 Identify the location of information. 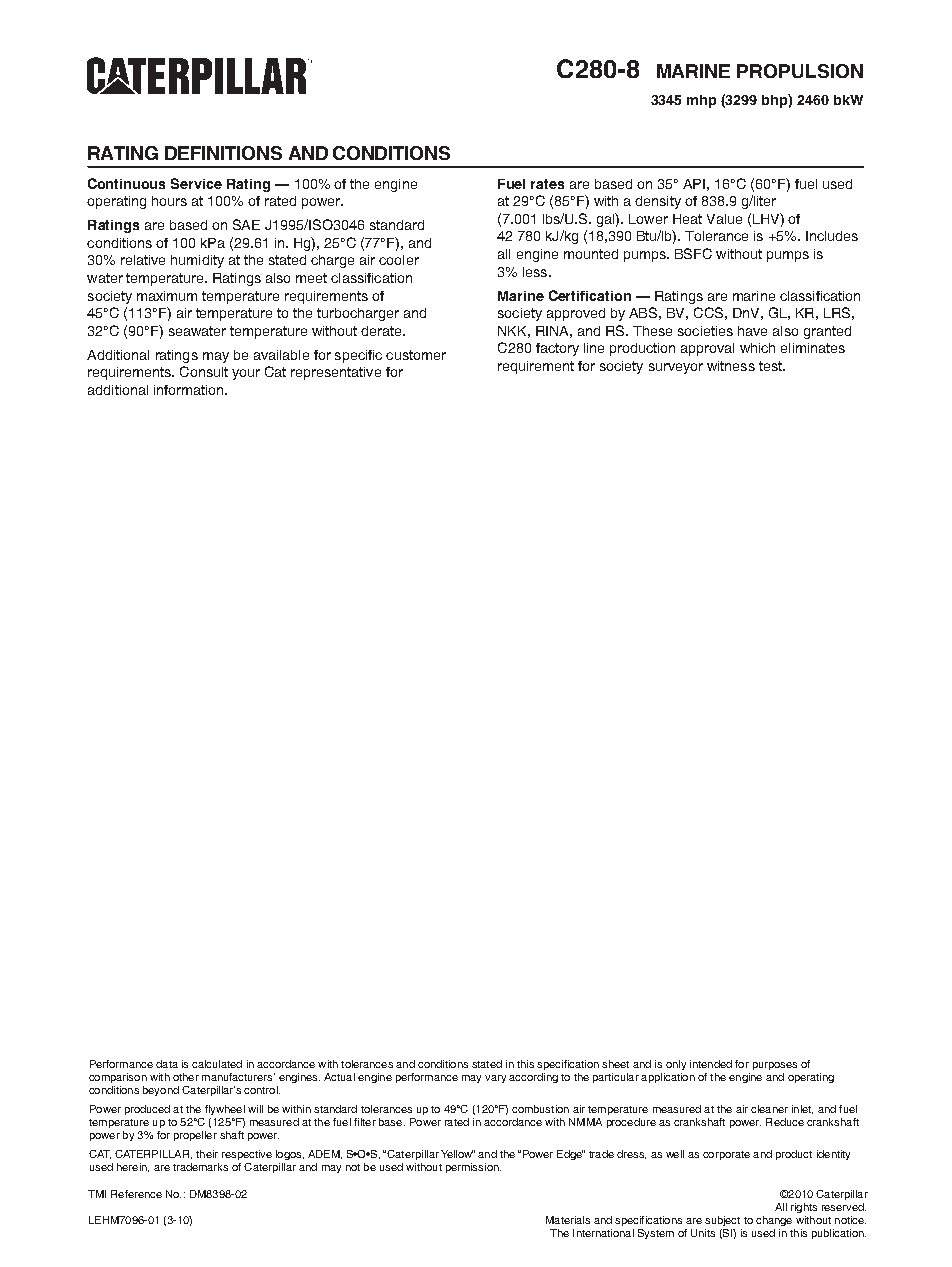
(190, 390).
